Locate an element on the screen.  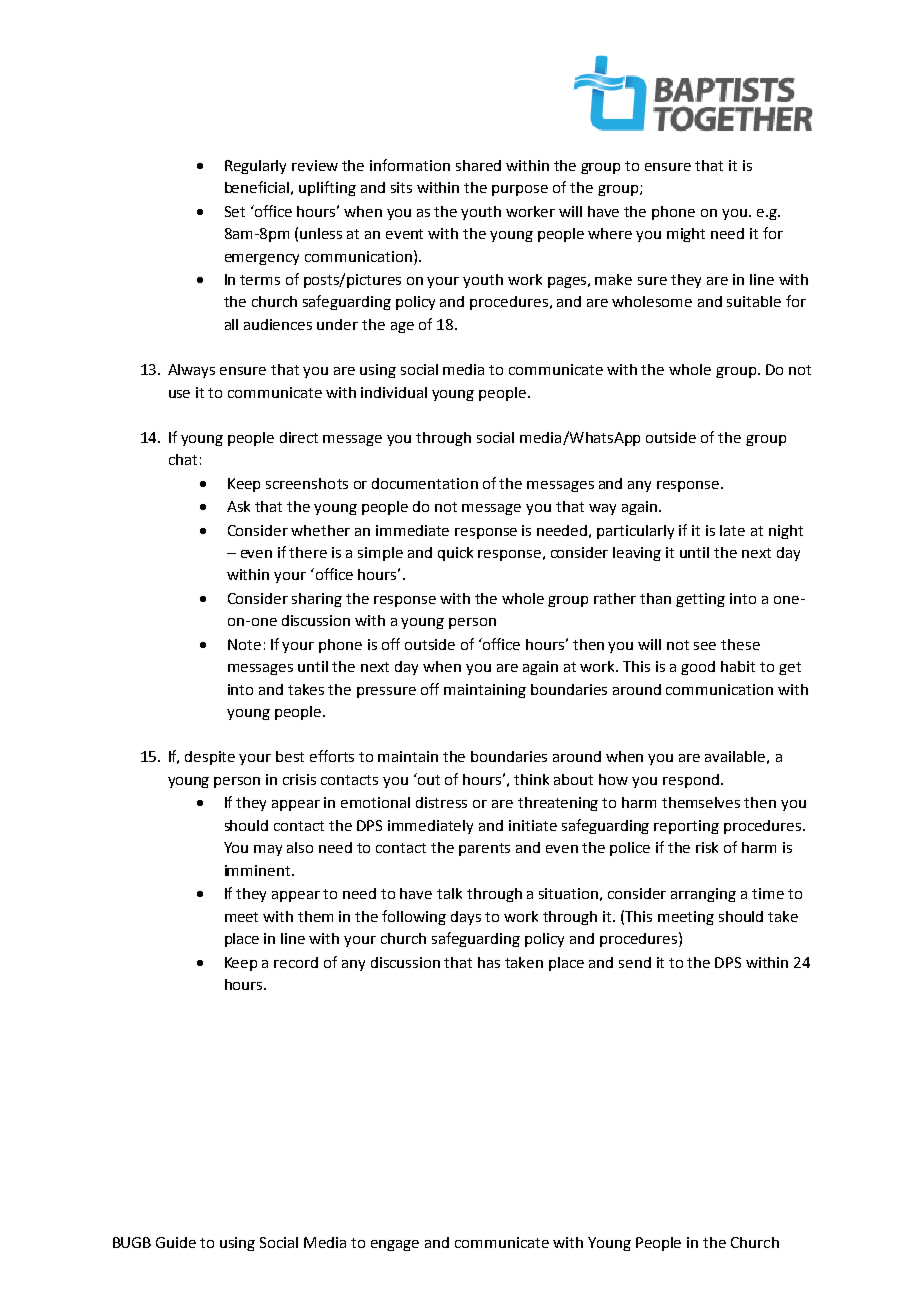
late is located at coordinates (732, 530).
